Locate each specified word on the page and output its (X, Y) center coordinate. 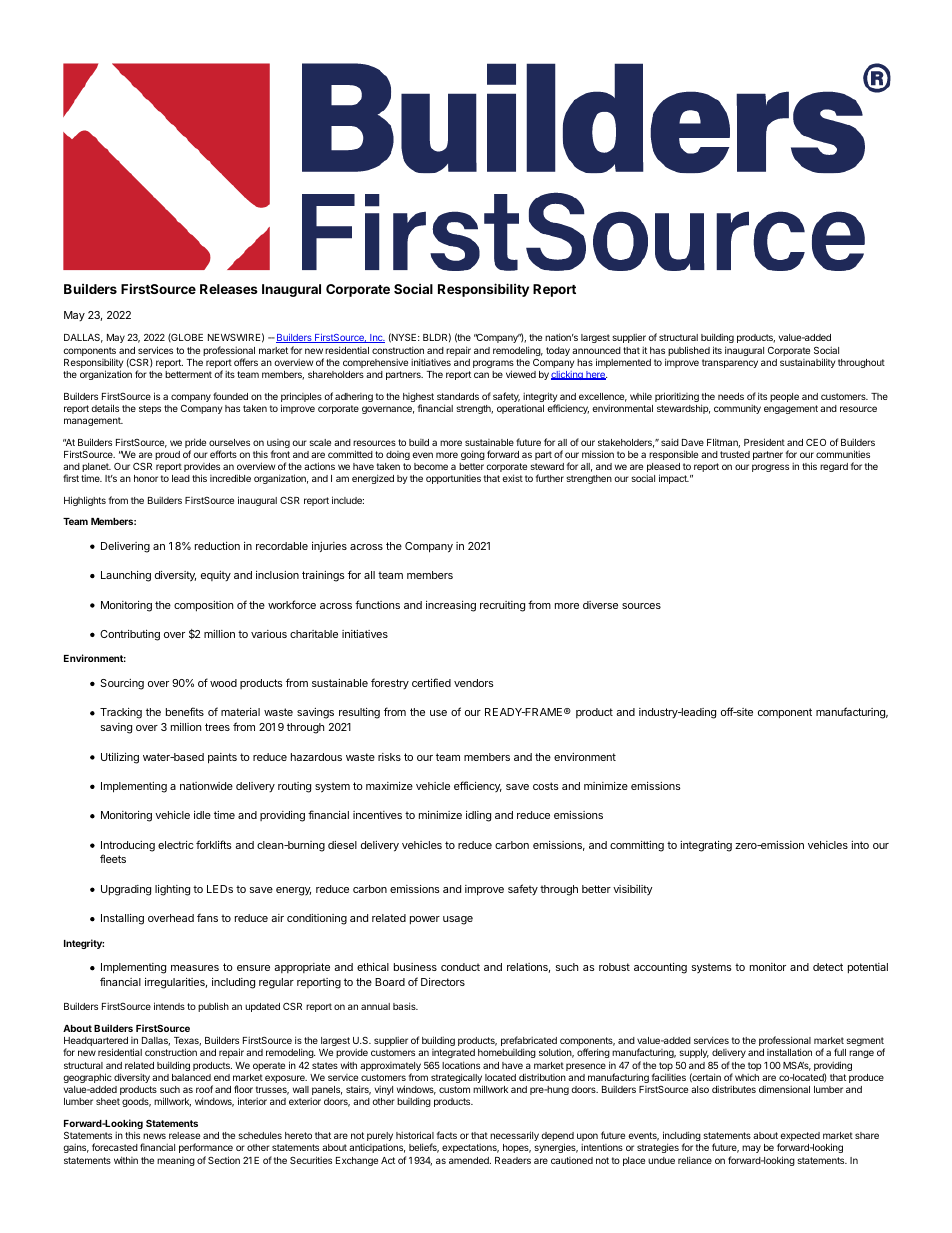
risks (389, 757)
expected (799, 1138)
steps (150, 409)
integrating (706, 846)
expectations (470, 1148)
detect (828, 967)
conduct (460, 967)
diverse (600, 605)
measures (195, 968)
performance (206, 1148)
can (481, 375)
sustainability (807, 363)
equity (216, 576)
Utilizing (120, 758)
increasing (451, 606)
